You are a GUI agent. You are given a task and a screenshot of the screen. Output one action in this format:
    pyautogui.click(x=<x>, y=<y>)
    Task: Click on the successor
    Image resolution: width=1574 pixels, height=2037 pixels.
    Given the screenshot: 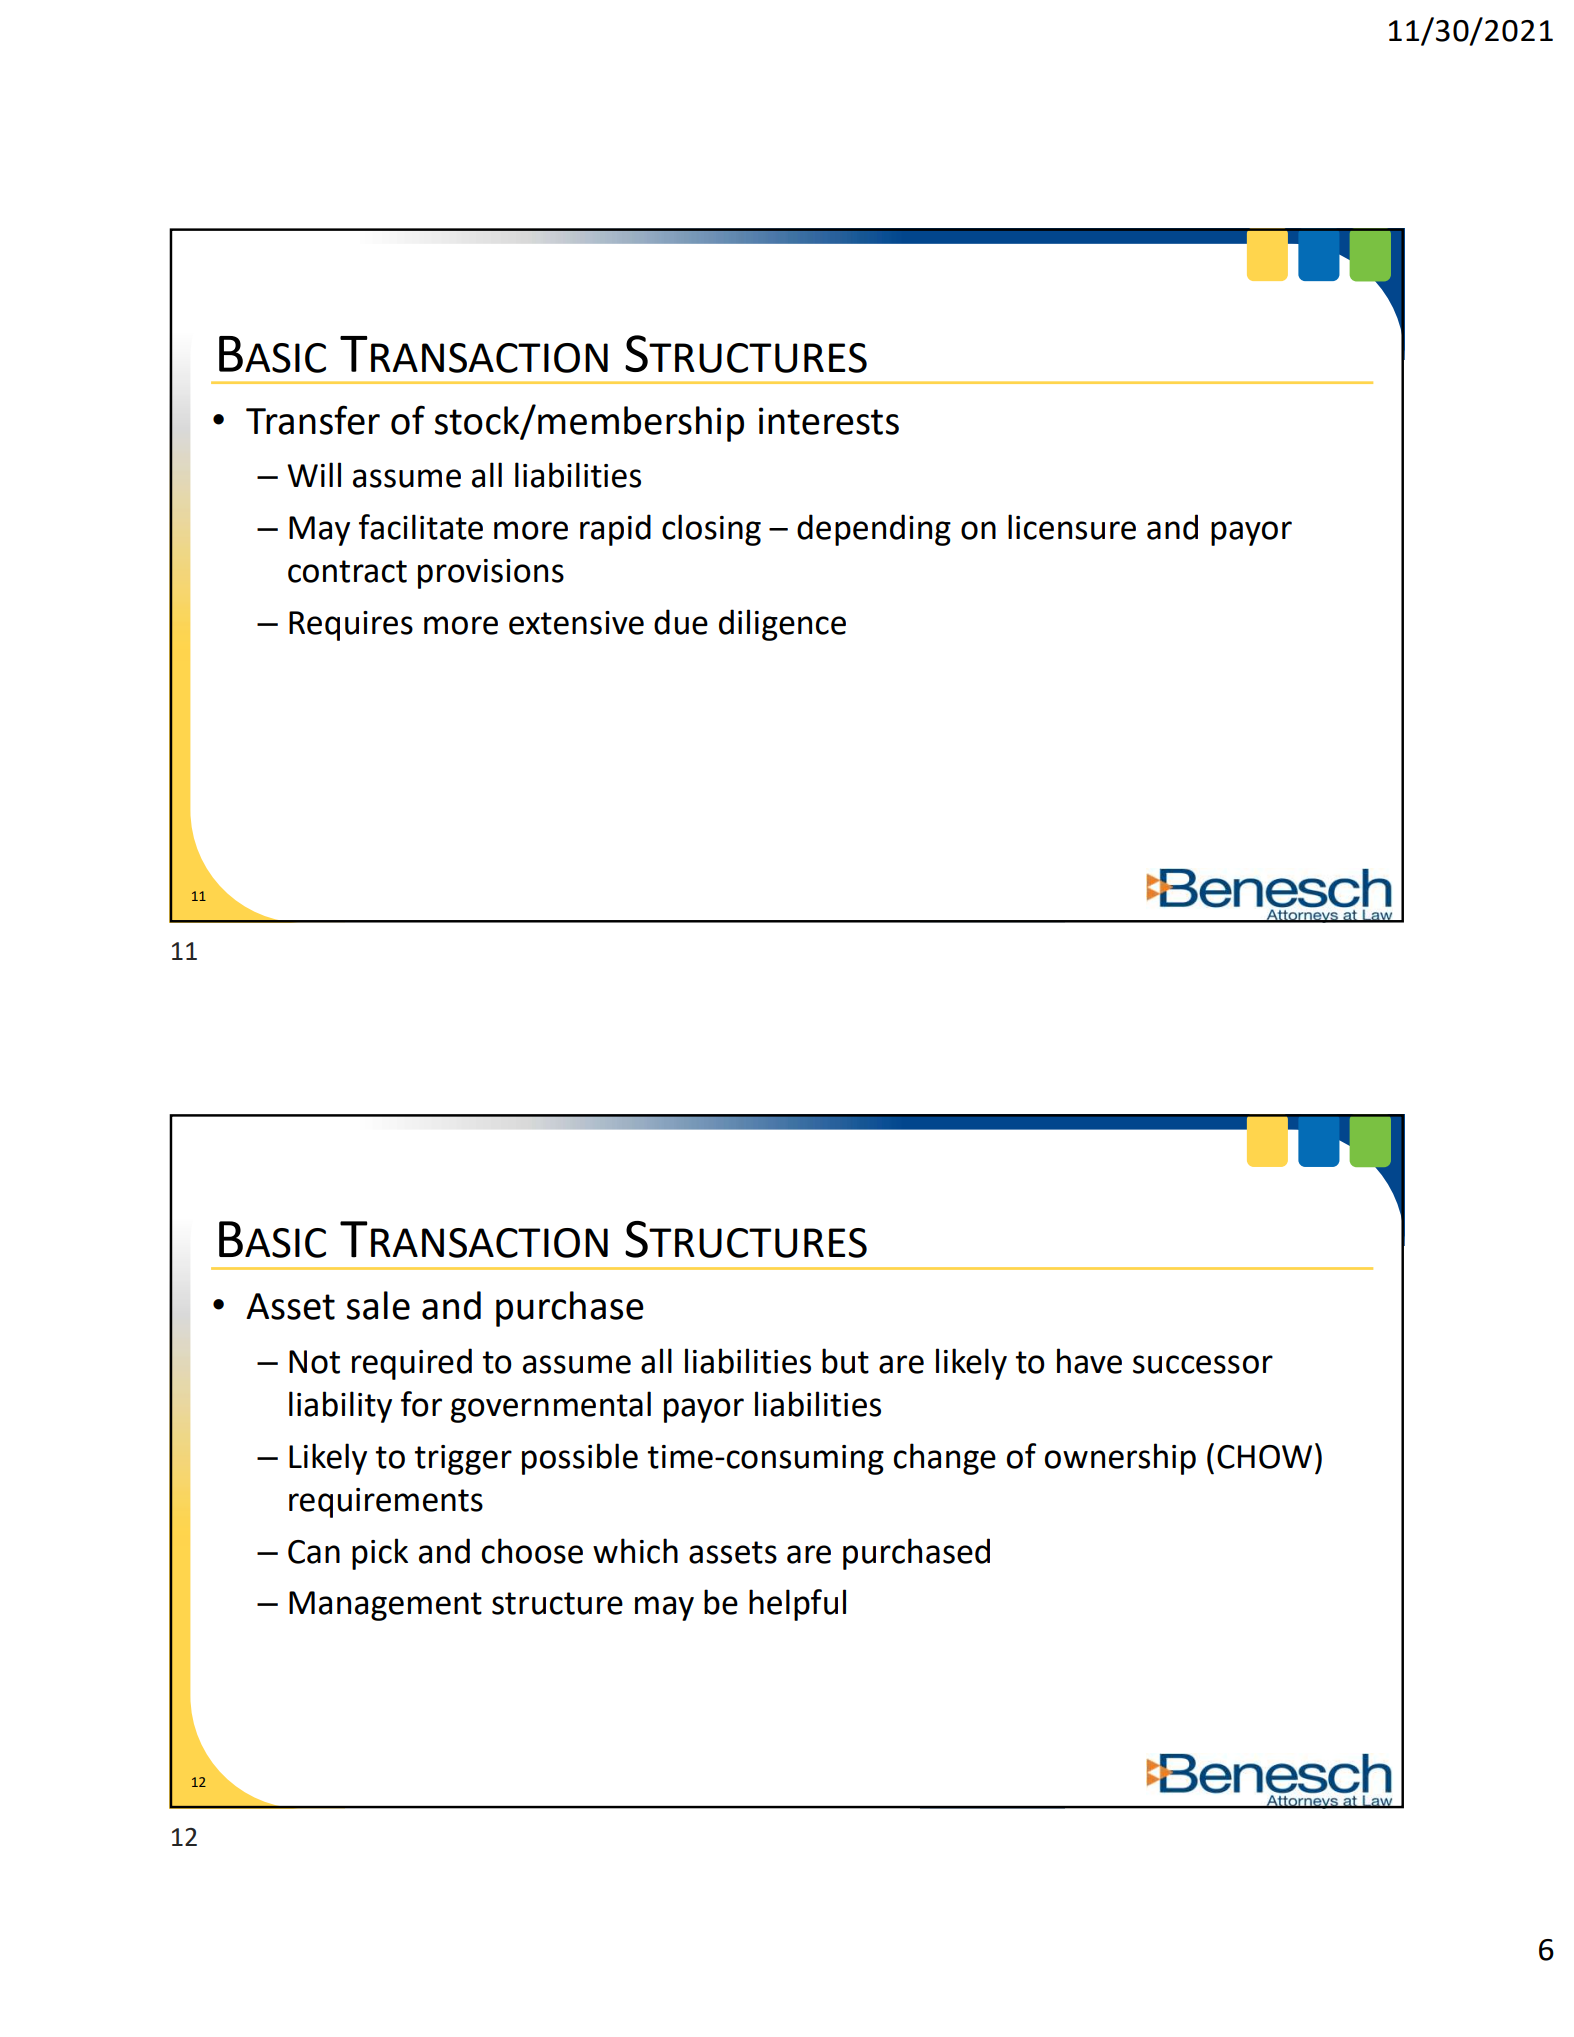 What is the action you would take?
    pyautogui.click(x=1203, y=1364)
